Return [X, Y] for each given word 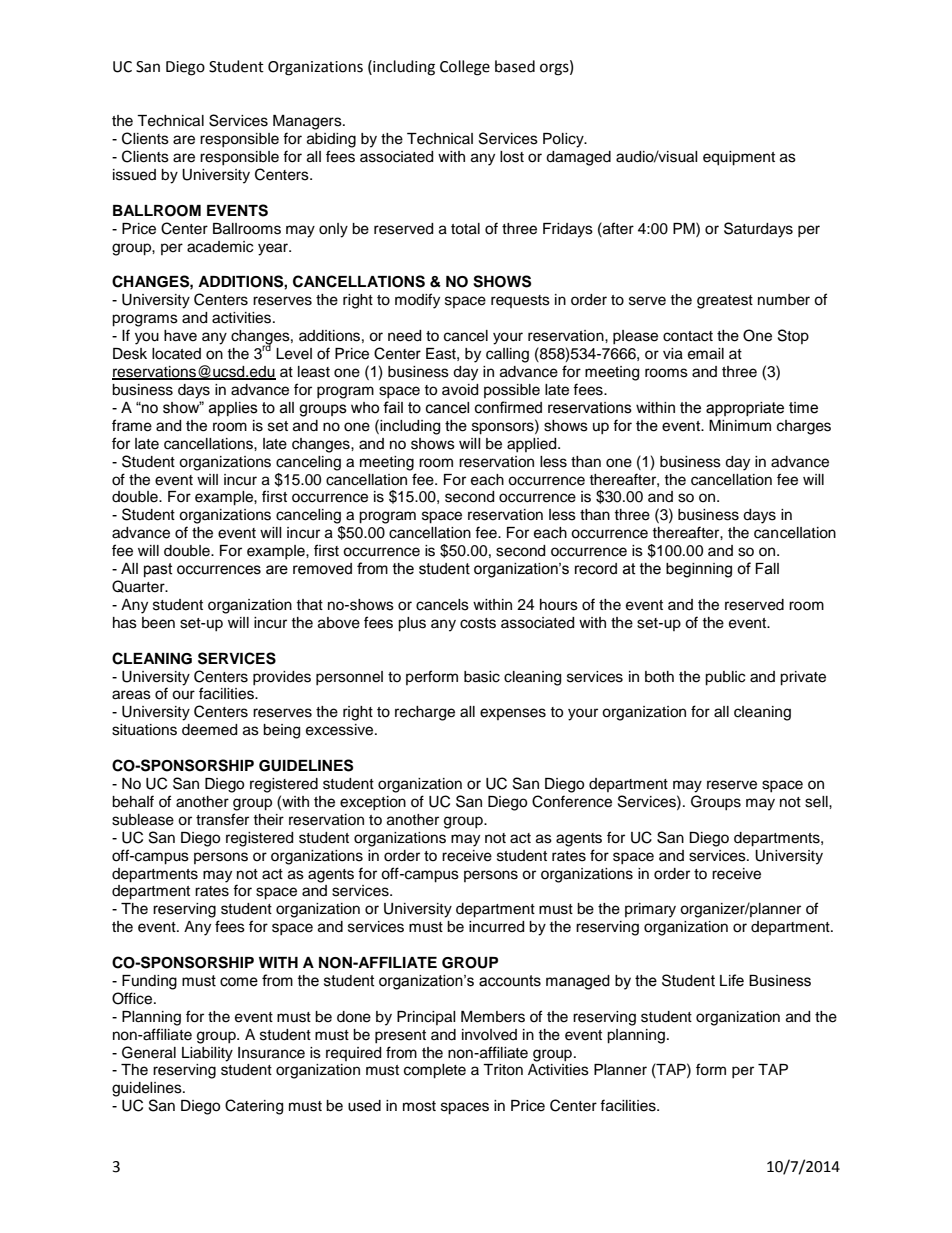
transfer [222, 819]
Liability [207, 1054]
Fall [767, 569]
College [465, 68]
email [706, 354]
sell [817, 802]
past [158, 570]
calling [507, 355]
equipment [739, 158]
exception [373, 803]
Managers [308, 122]
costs [478, 623]
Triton [503, 1070]
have [180, 336]
